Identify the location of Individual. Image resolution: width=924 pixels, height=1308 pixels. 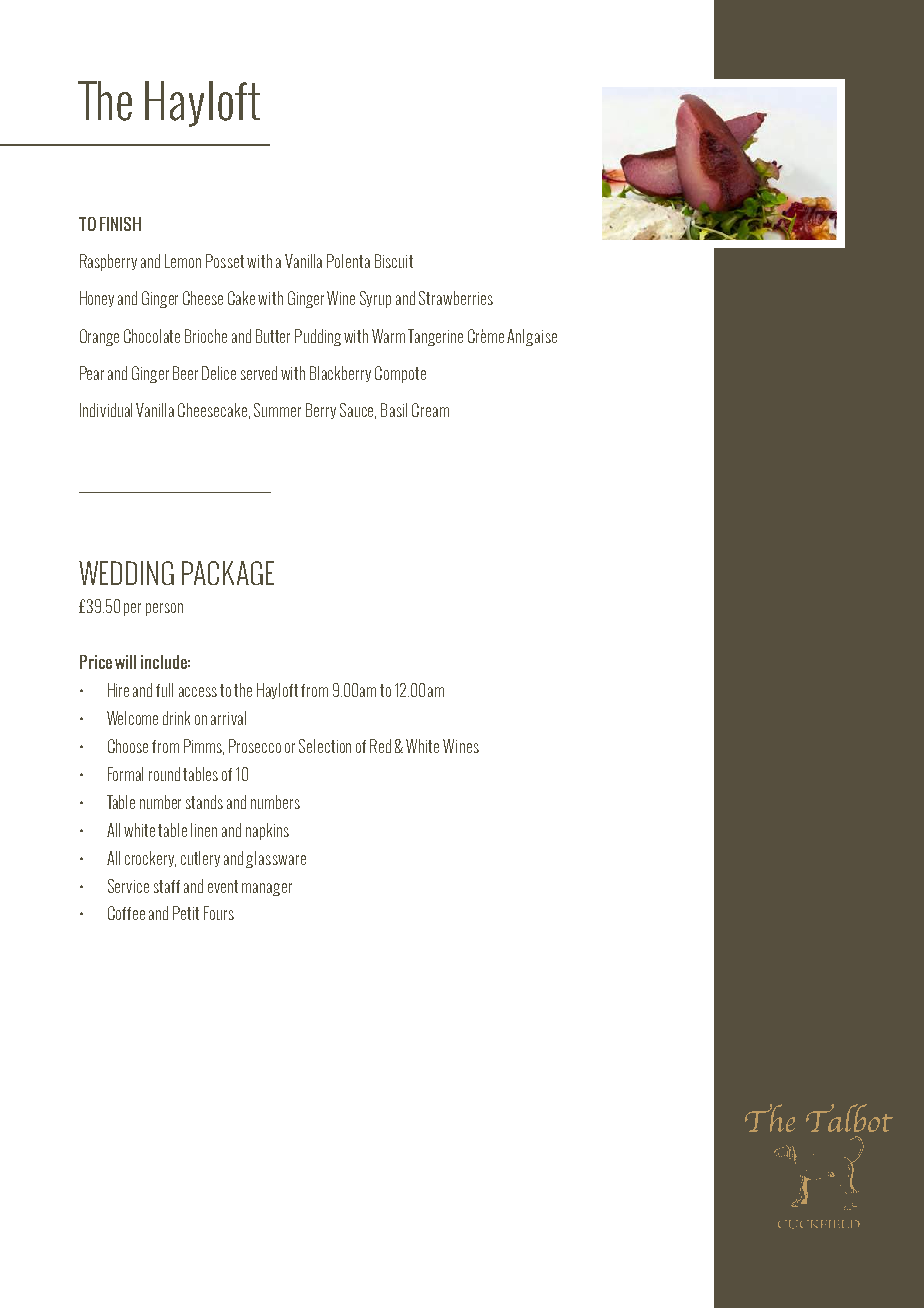
(106, 410).
